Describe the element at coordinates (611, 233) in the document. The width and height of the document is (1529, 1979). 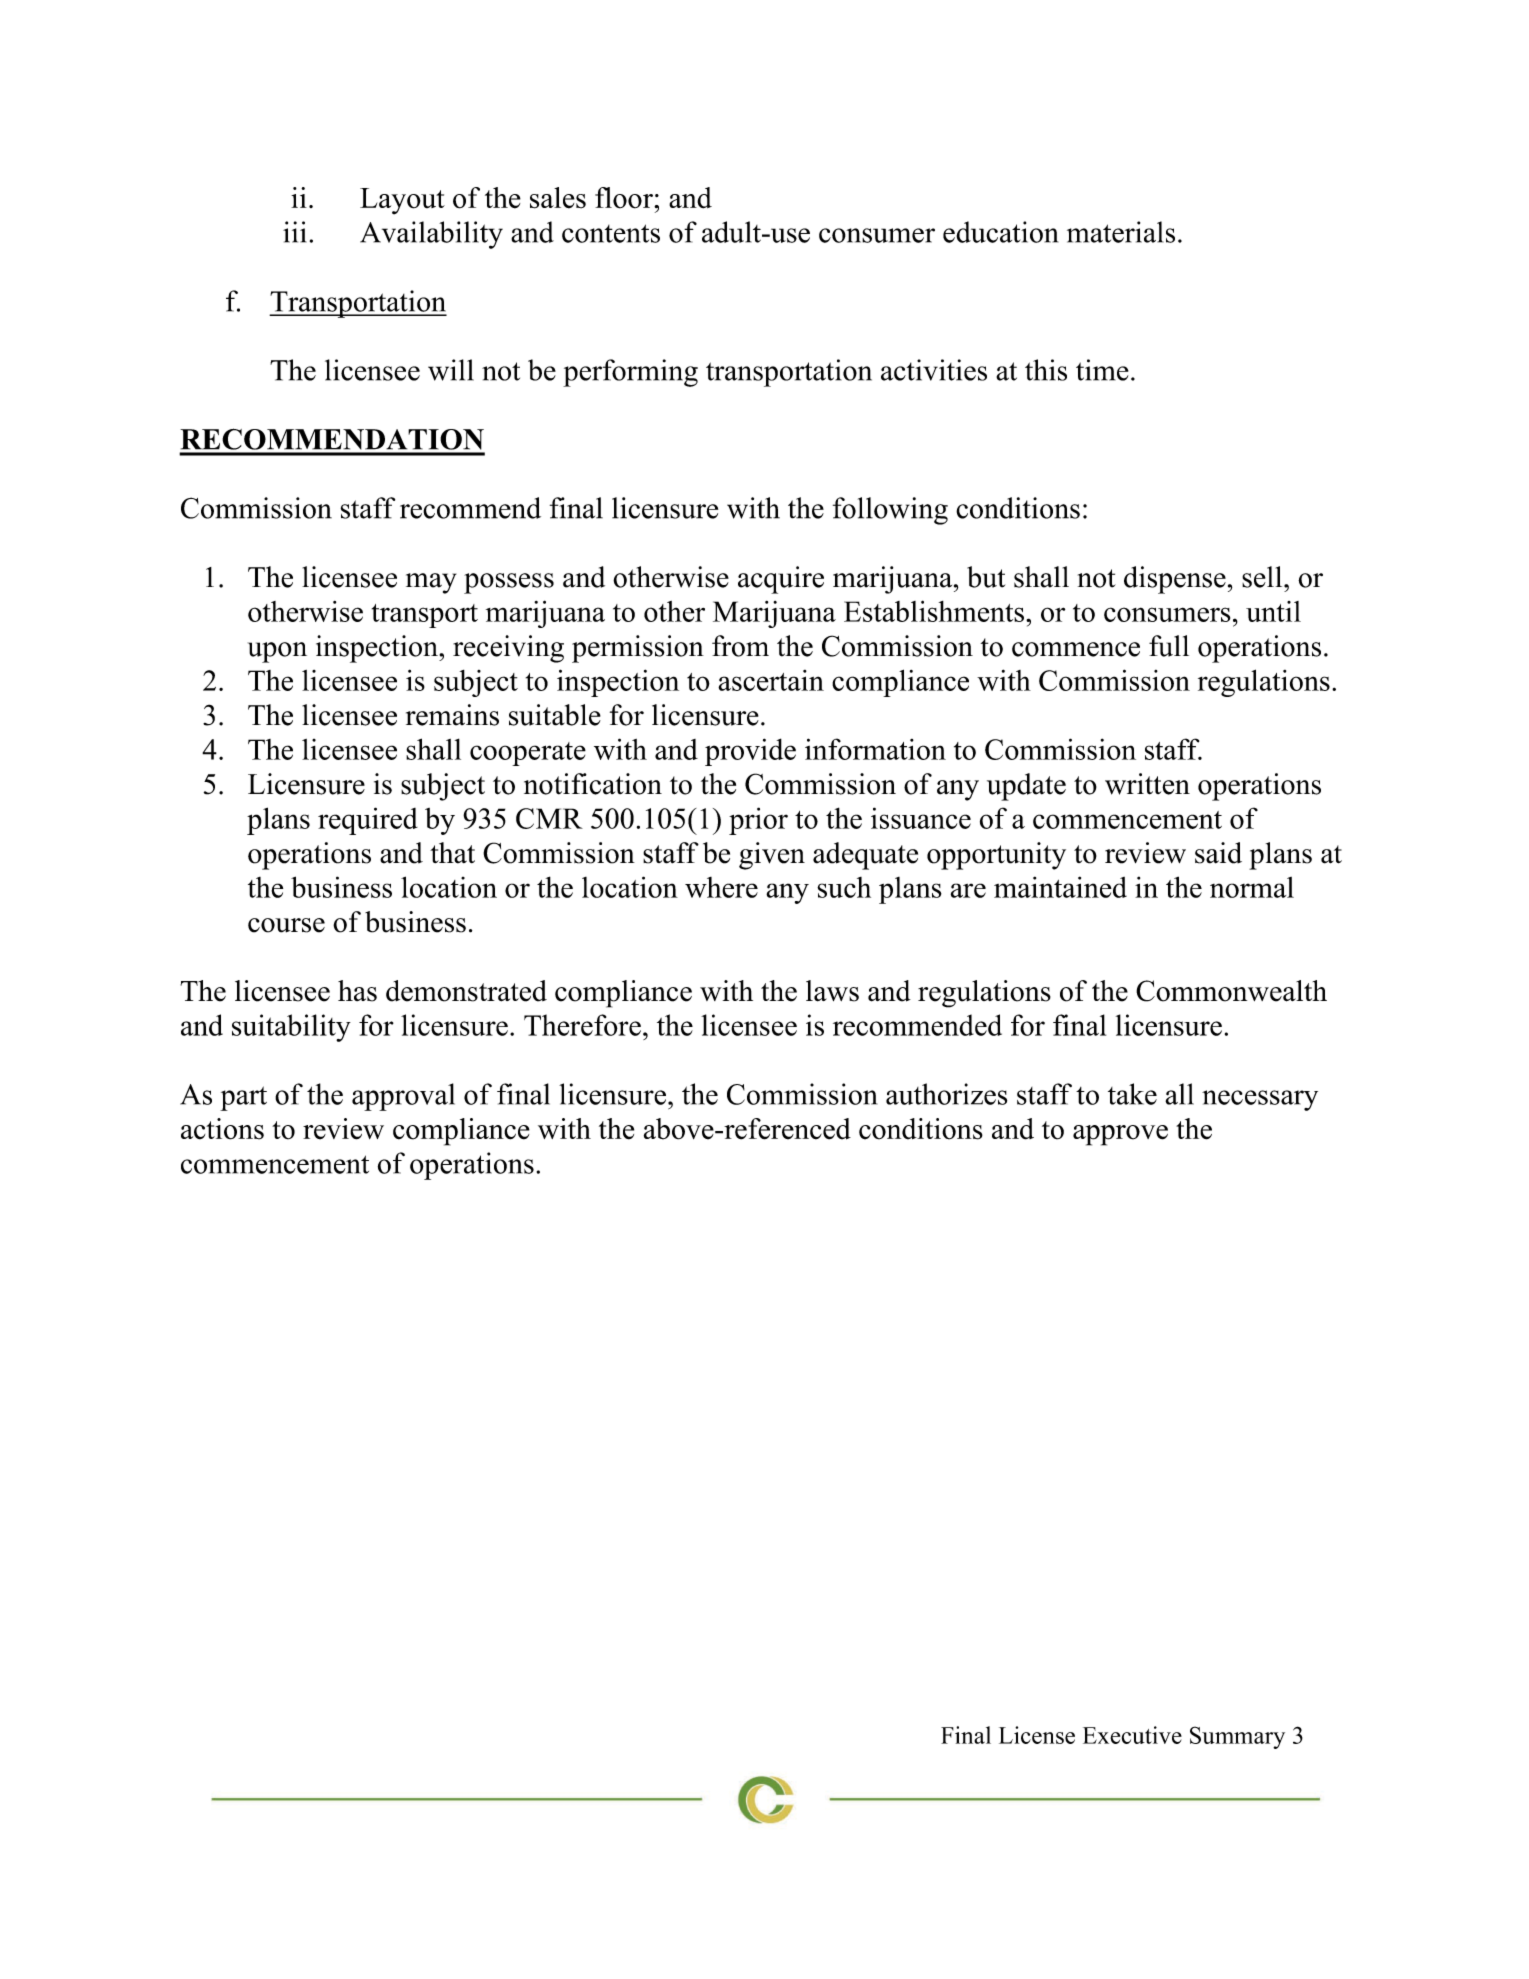
I see `contents` at that location.
